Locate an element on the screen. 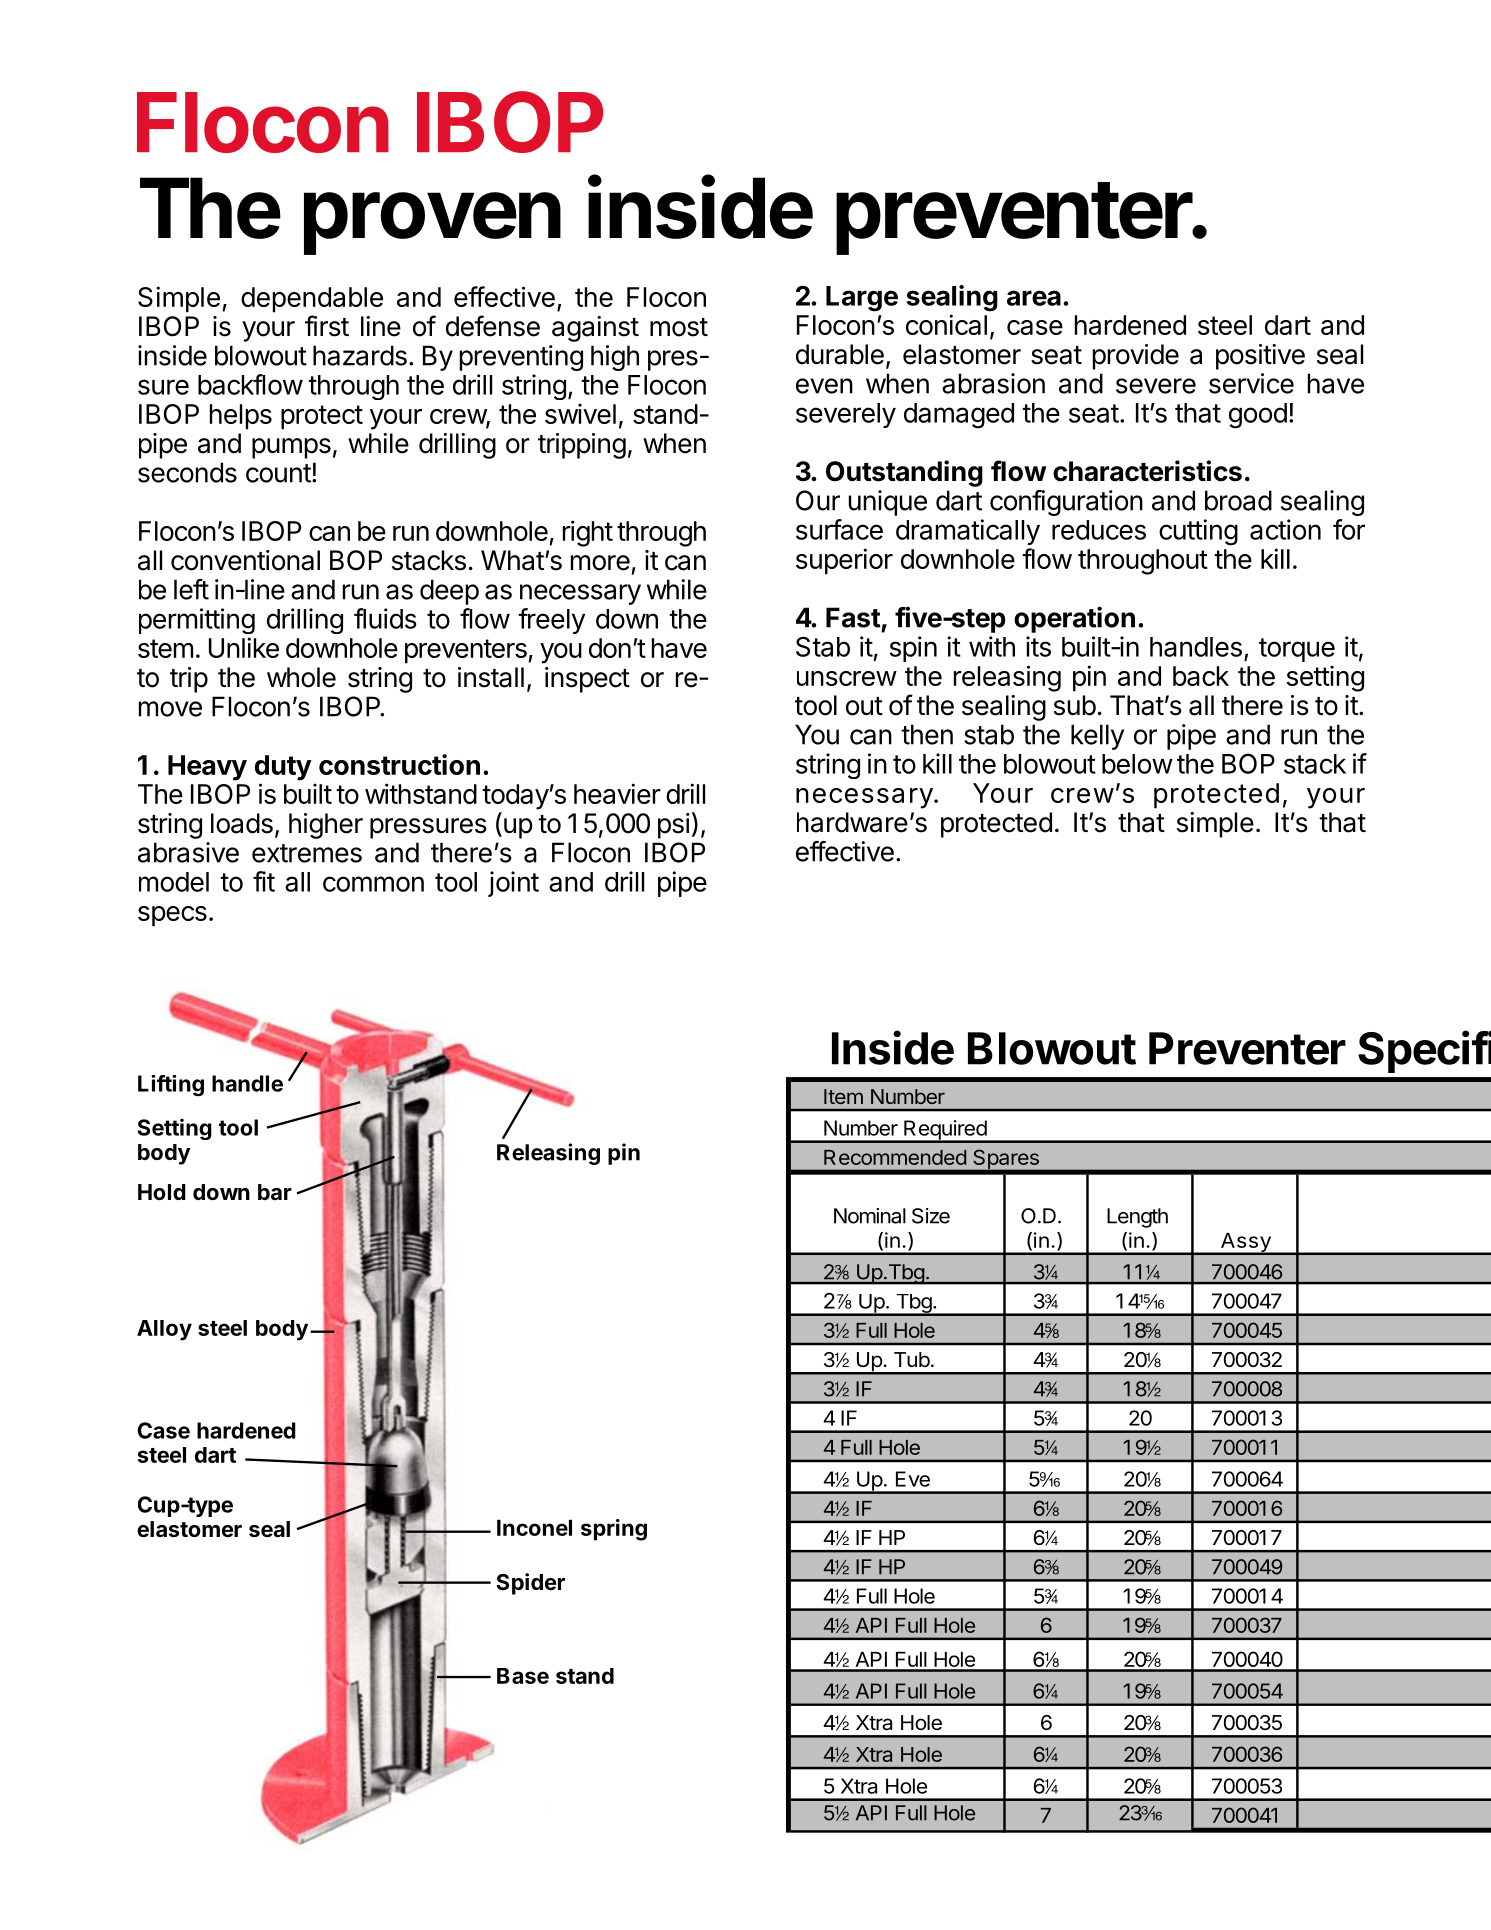 This screenshot has width=1491, height=1930. Tub is located at coordinates (912, 1359).
